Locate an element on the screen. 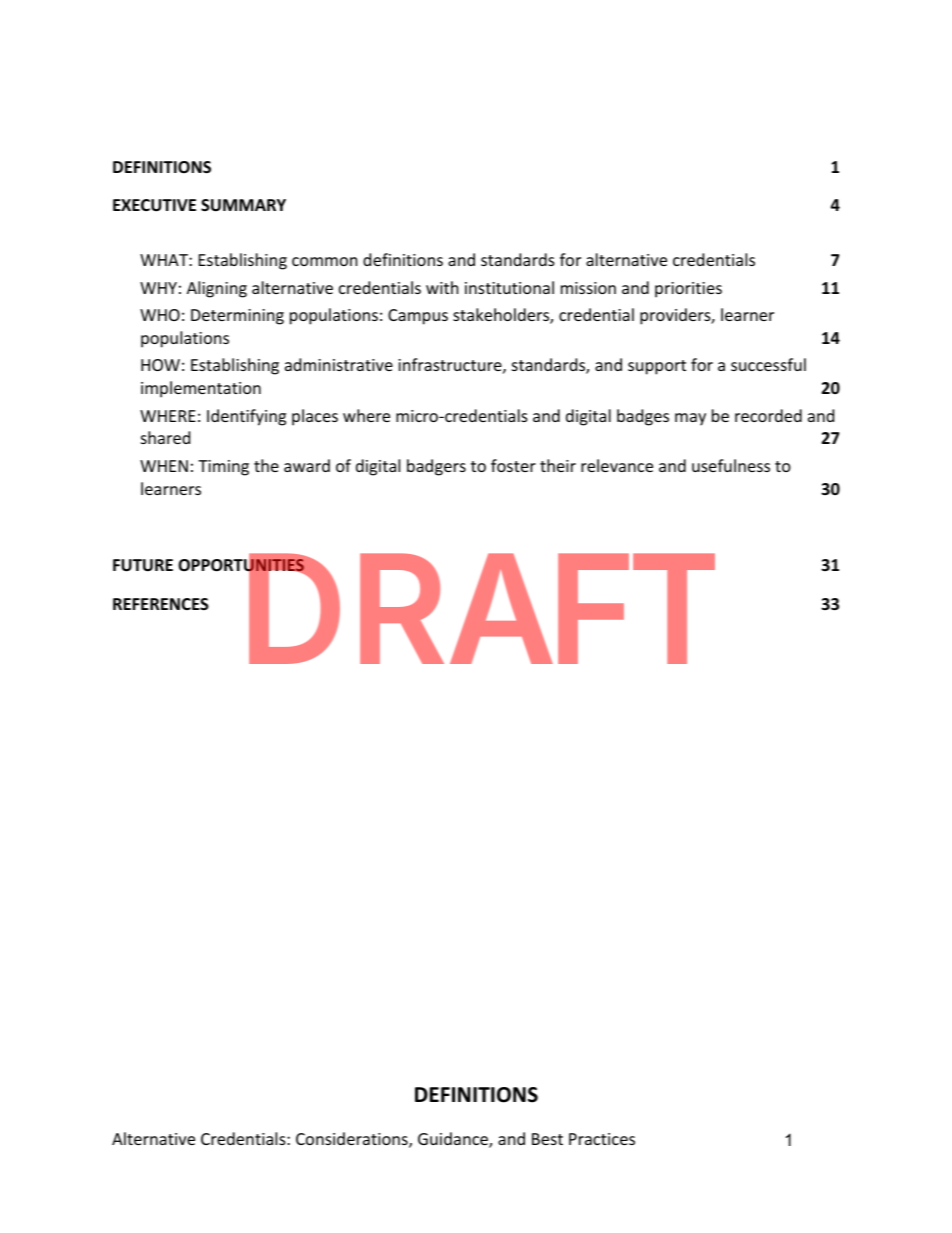 This screenshot has height=1233, width=952. REFERENCES is located at coordinates (161, 604).
